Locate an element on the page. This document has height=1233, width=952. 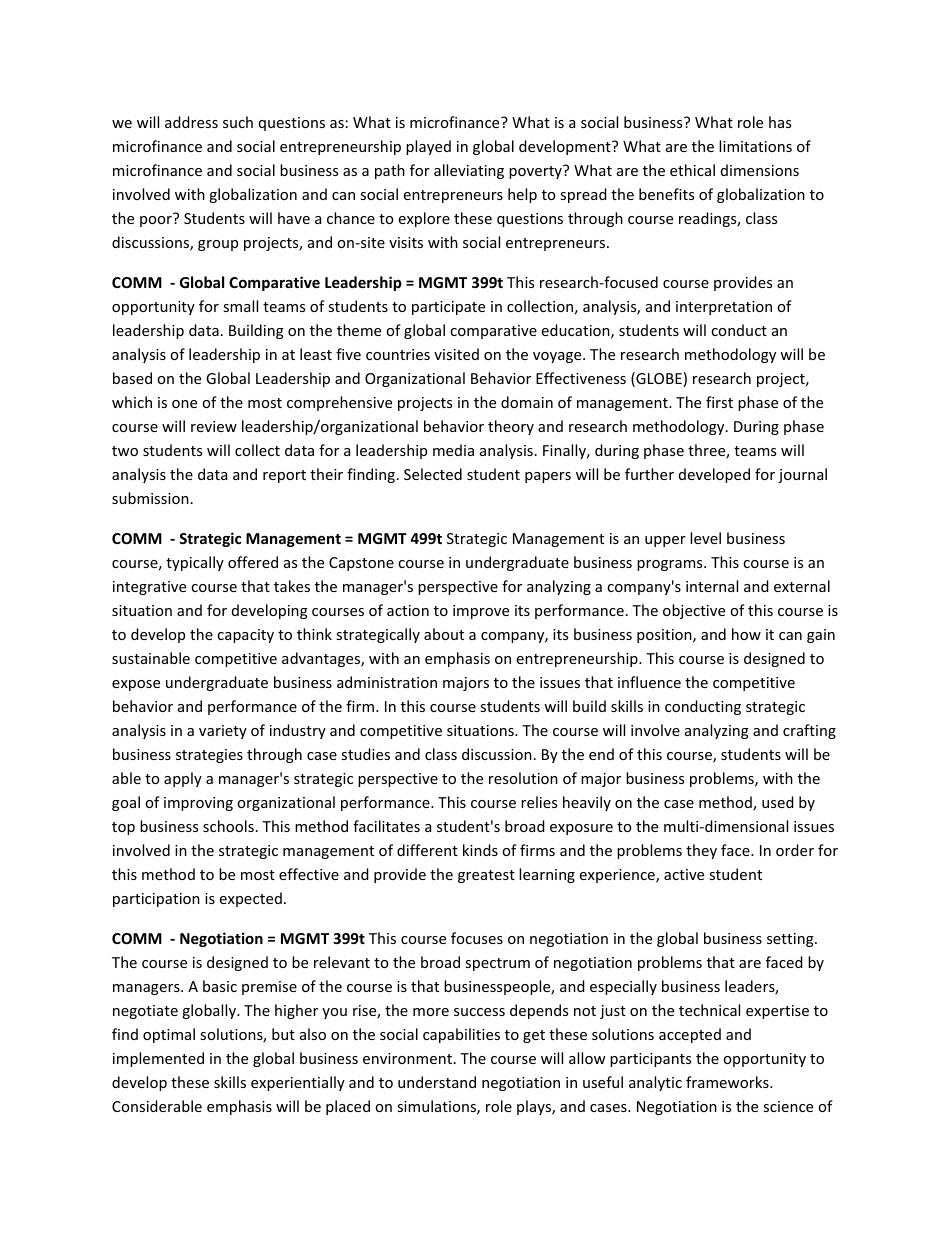
alleviating is located at coordinates (469, 171).
